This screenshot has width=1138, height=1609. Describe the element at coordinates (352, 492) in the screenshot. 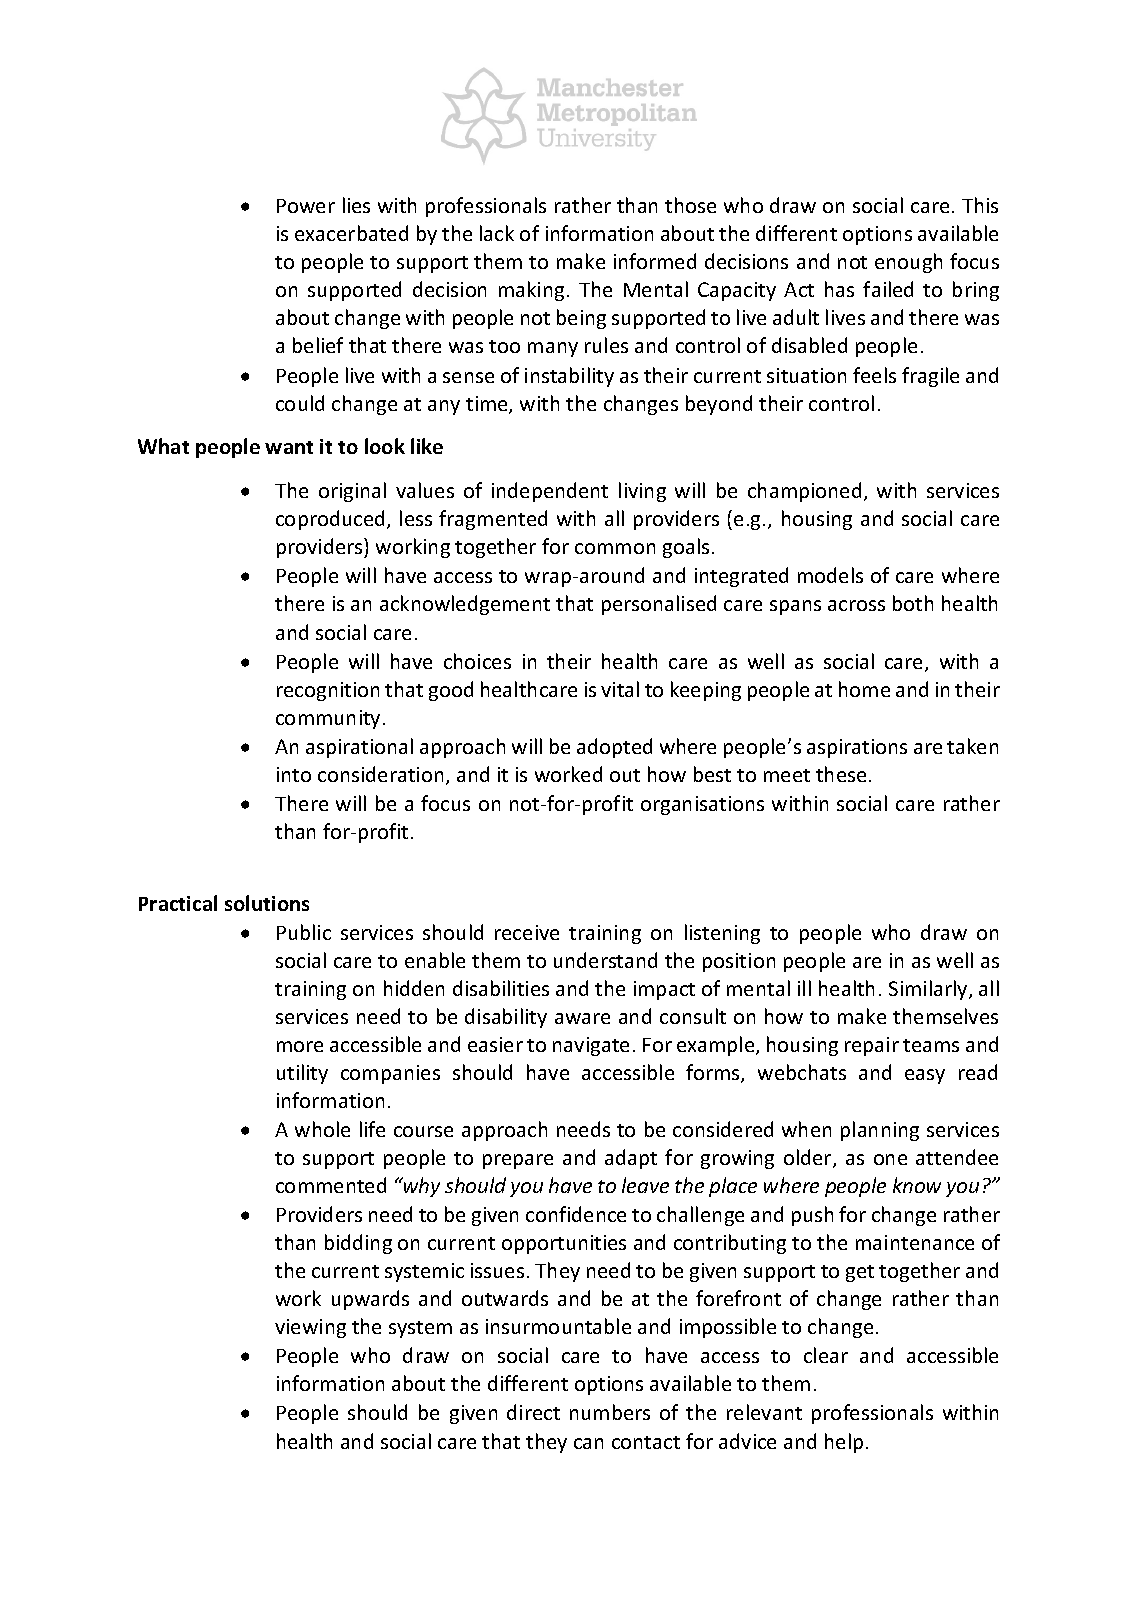

I see `original` at that location.
